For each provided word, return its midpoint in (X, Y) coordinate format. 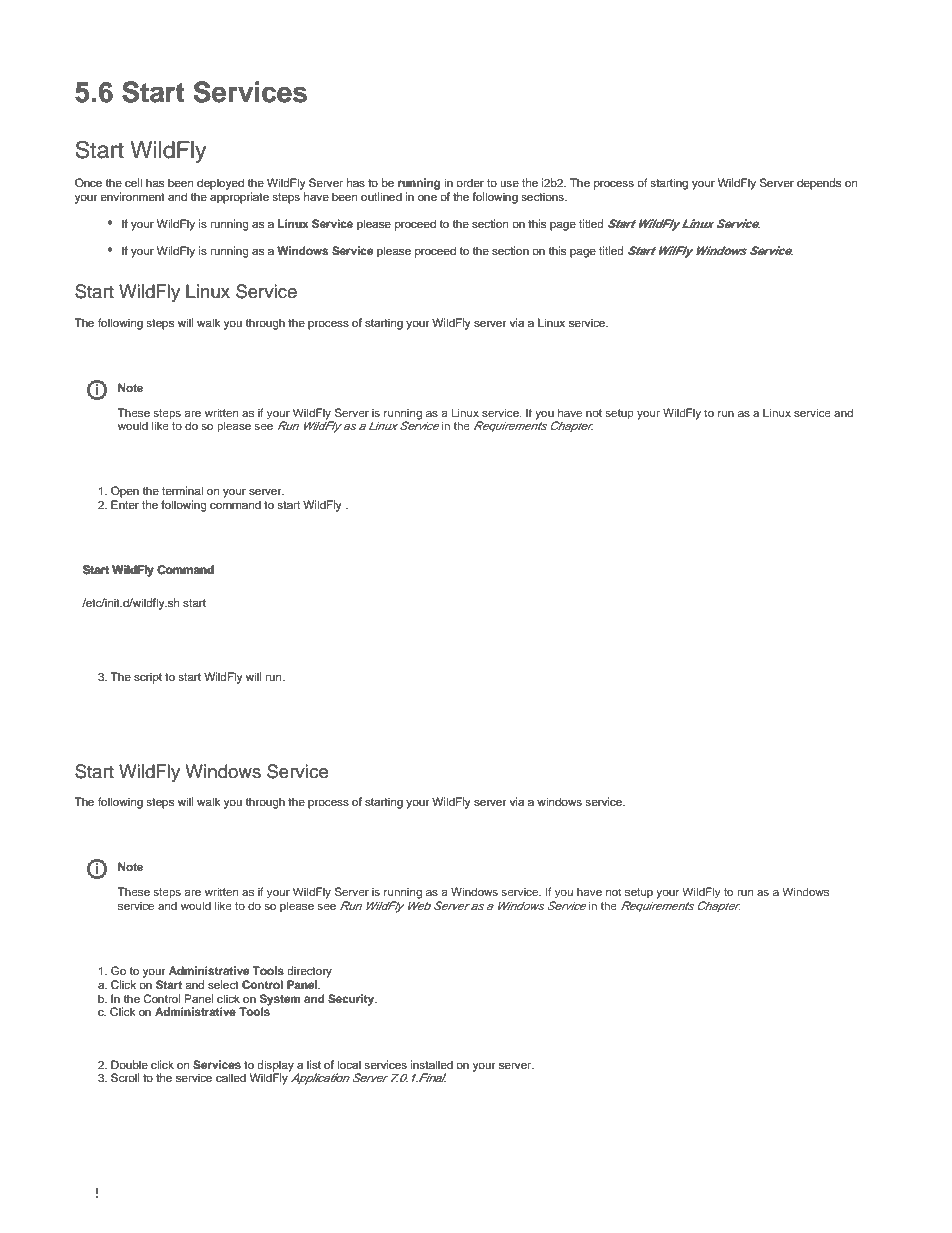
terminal (182, 490)
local (349, 1064)
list (314, 1064)
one (427, 197)
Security (352, 1000)
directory (309, 972)
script (148, 678)
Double (129, 1064)
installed (432, 1064)
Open (125, 492)
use (509, 183)
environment (132, 196)
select (223, 984)
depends (819, 184)
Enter (125, 504)
